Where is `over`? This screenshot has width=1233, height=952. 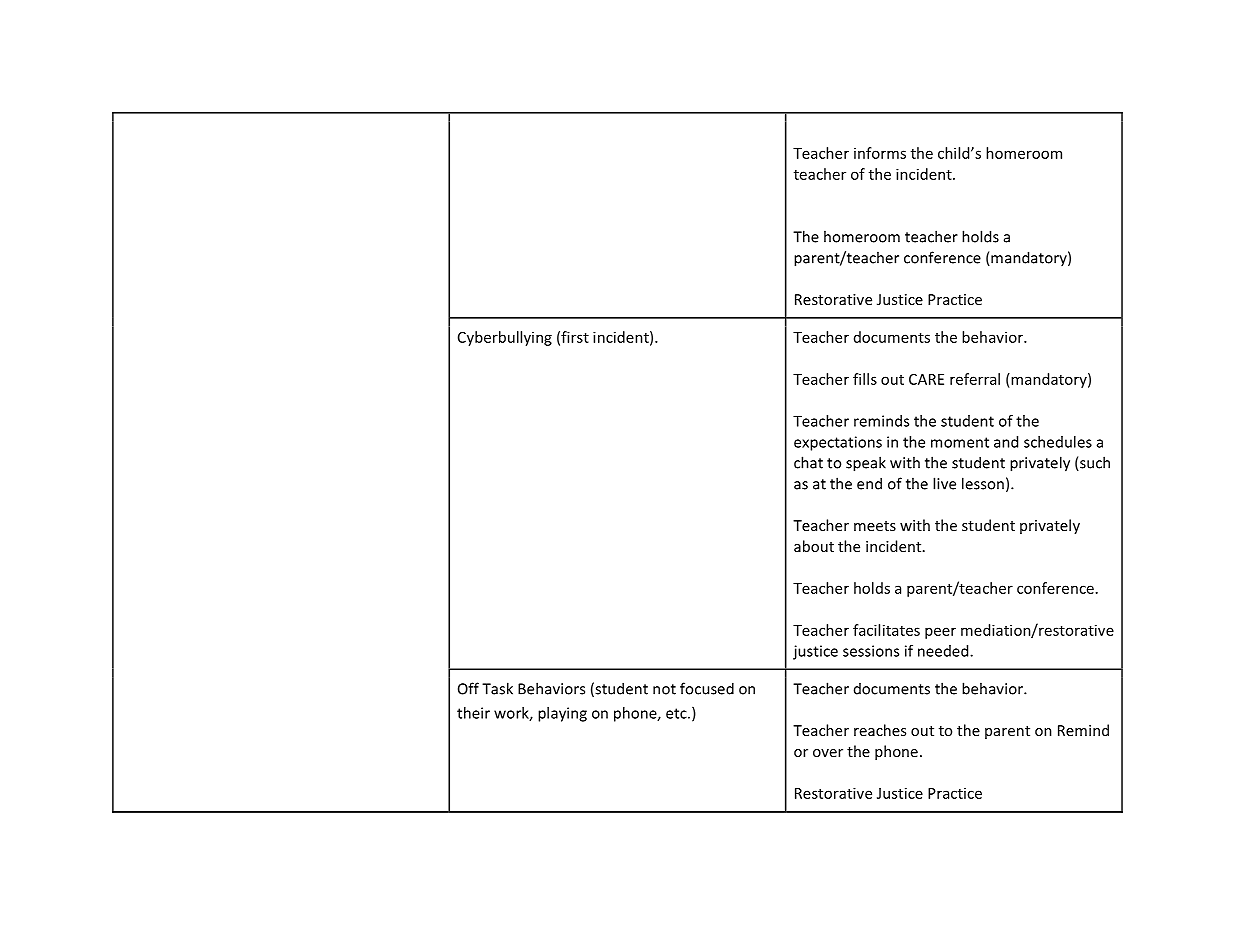
over is located at coordinates (828, 753).
